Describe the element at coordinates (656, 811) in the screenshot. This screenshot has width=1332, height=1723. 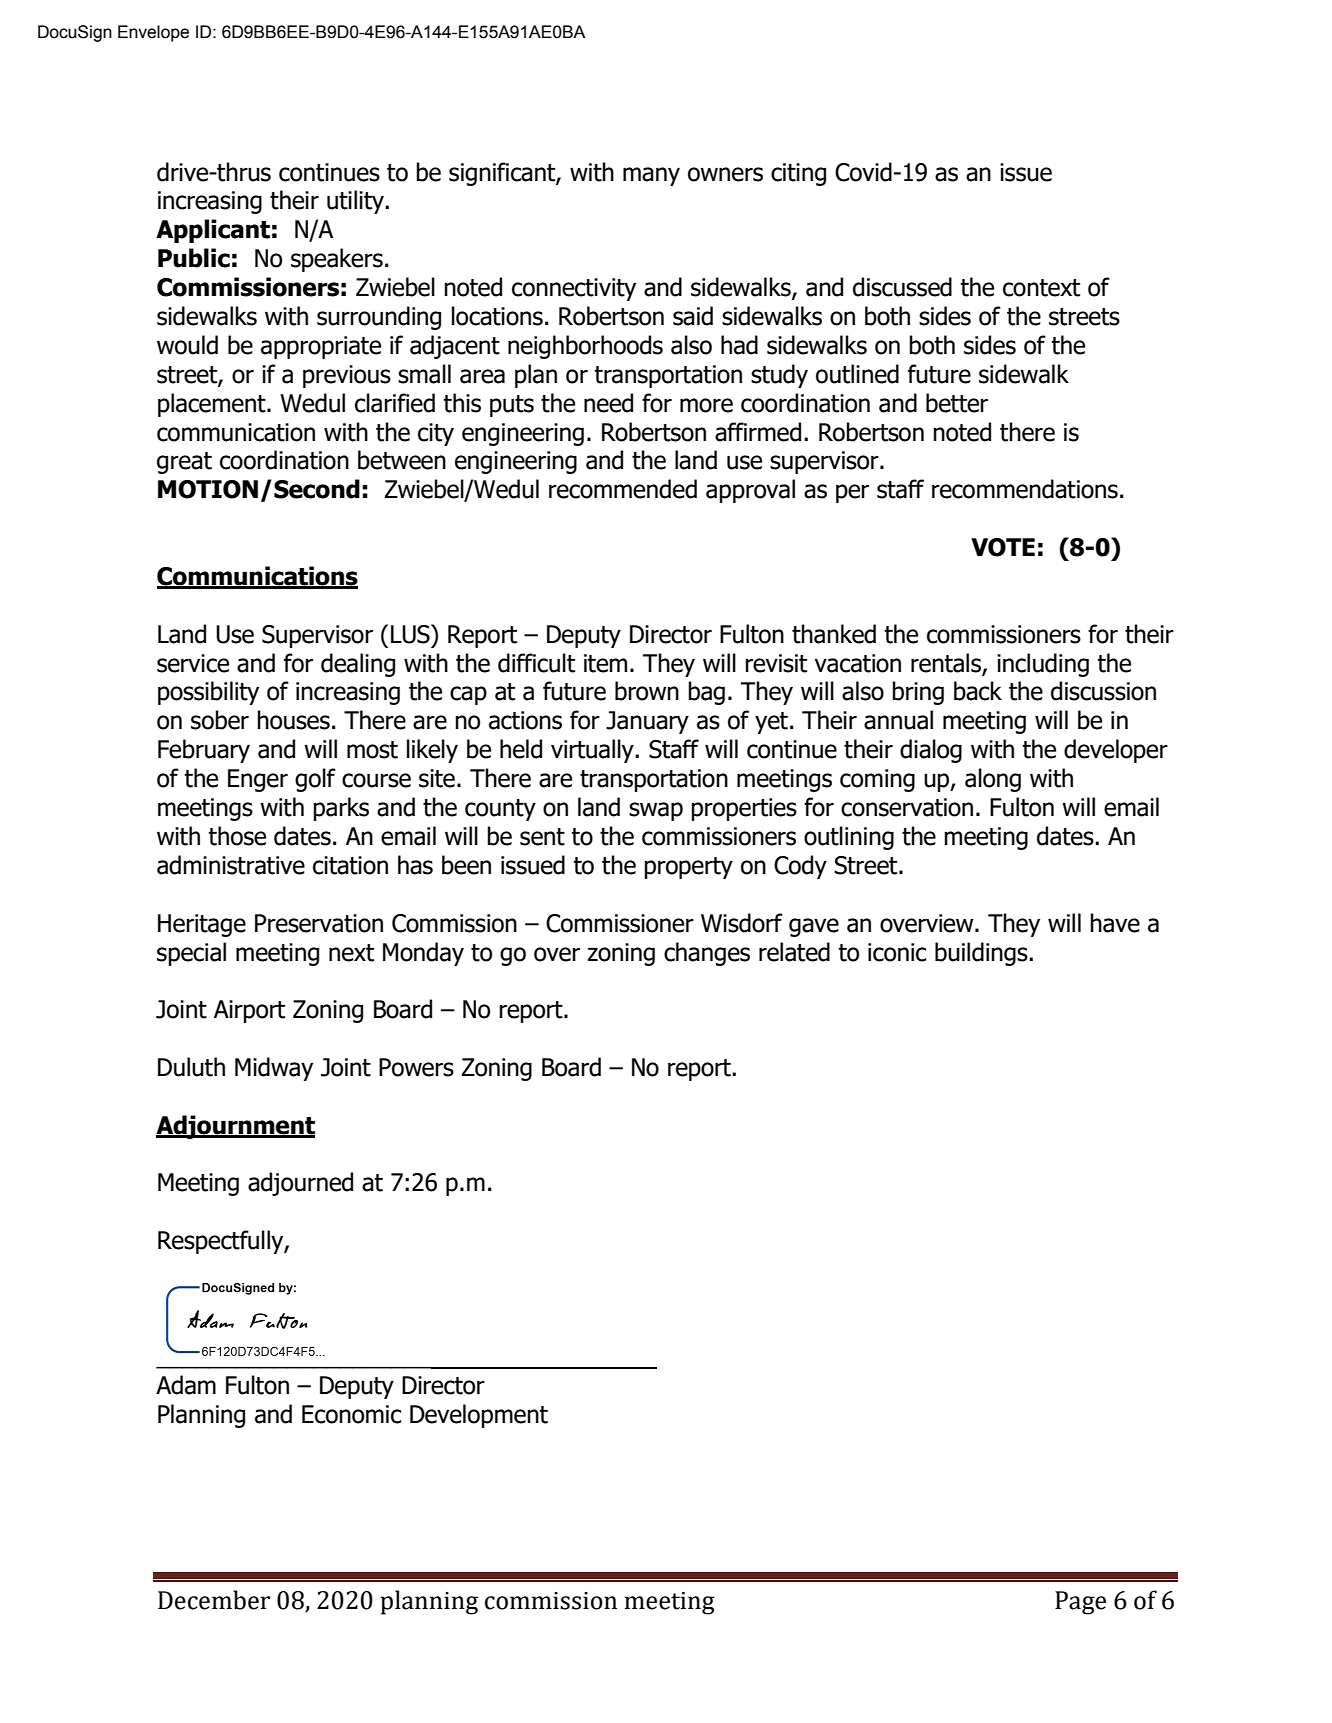
I see `swap` at that location.
